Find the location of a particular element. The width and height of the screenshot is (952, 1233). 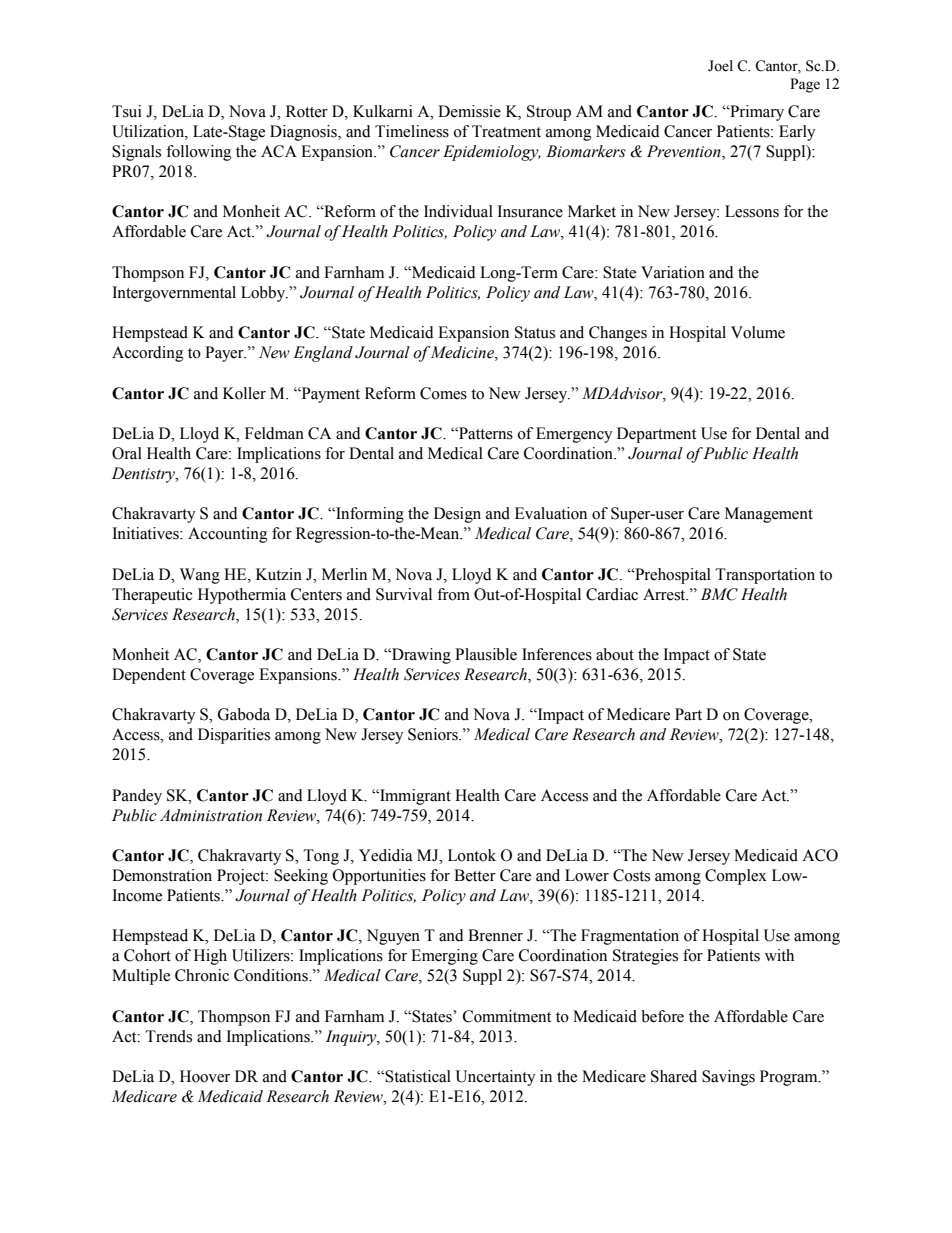

Treatment is located at coordinates (506, 131).
